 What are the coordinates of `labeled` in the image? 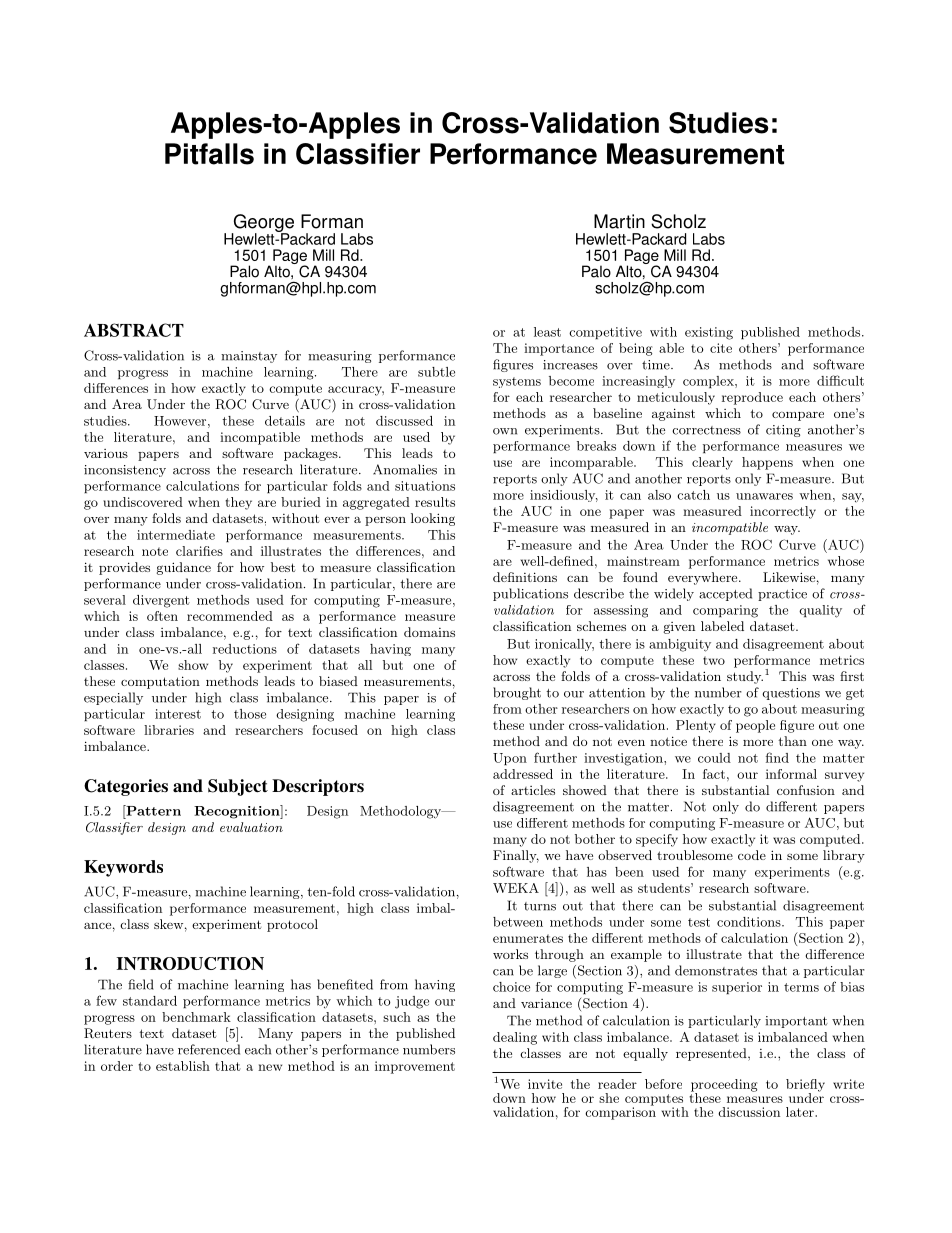 It's located at (722, 626).
